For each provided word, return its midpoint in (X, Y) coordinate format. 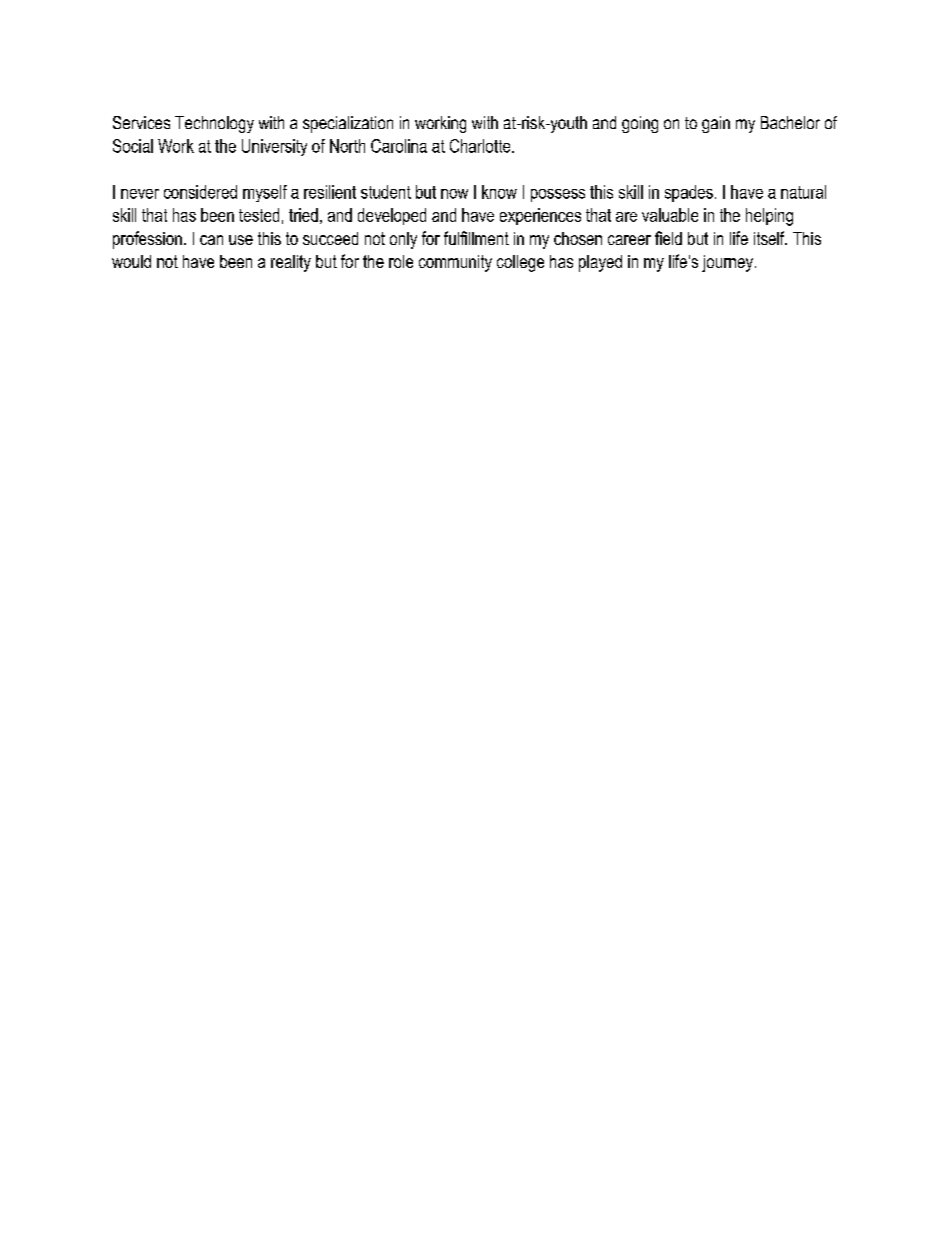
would (131, 261)
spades (689, 193)
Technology (214, 124)
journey (727, 263)
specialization (348, 124)
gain (716, 124)
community (455, 263)
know (499, 192)
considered (200, 192)
